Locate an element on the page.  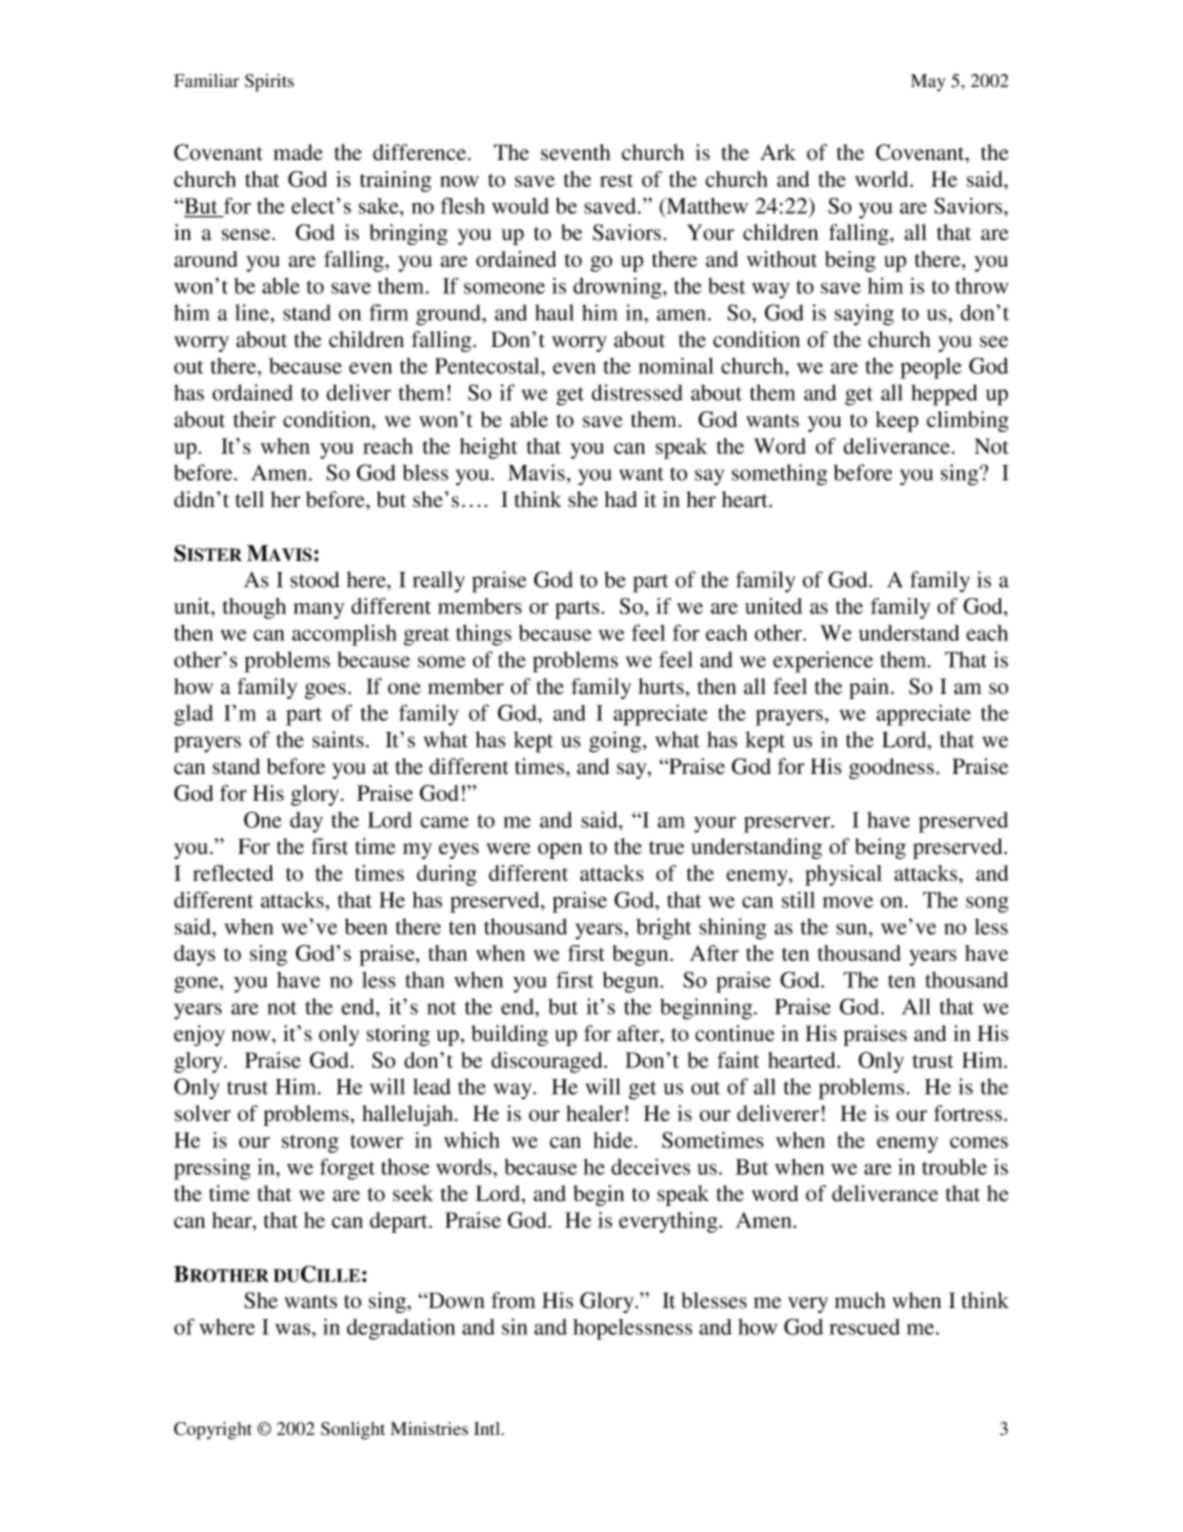
stood is located at coordinates (314, 579).
